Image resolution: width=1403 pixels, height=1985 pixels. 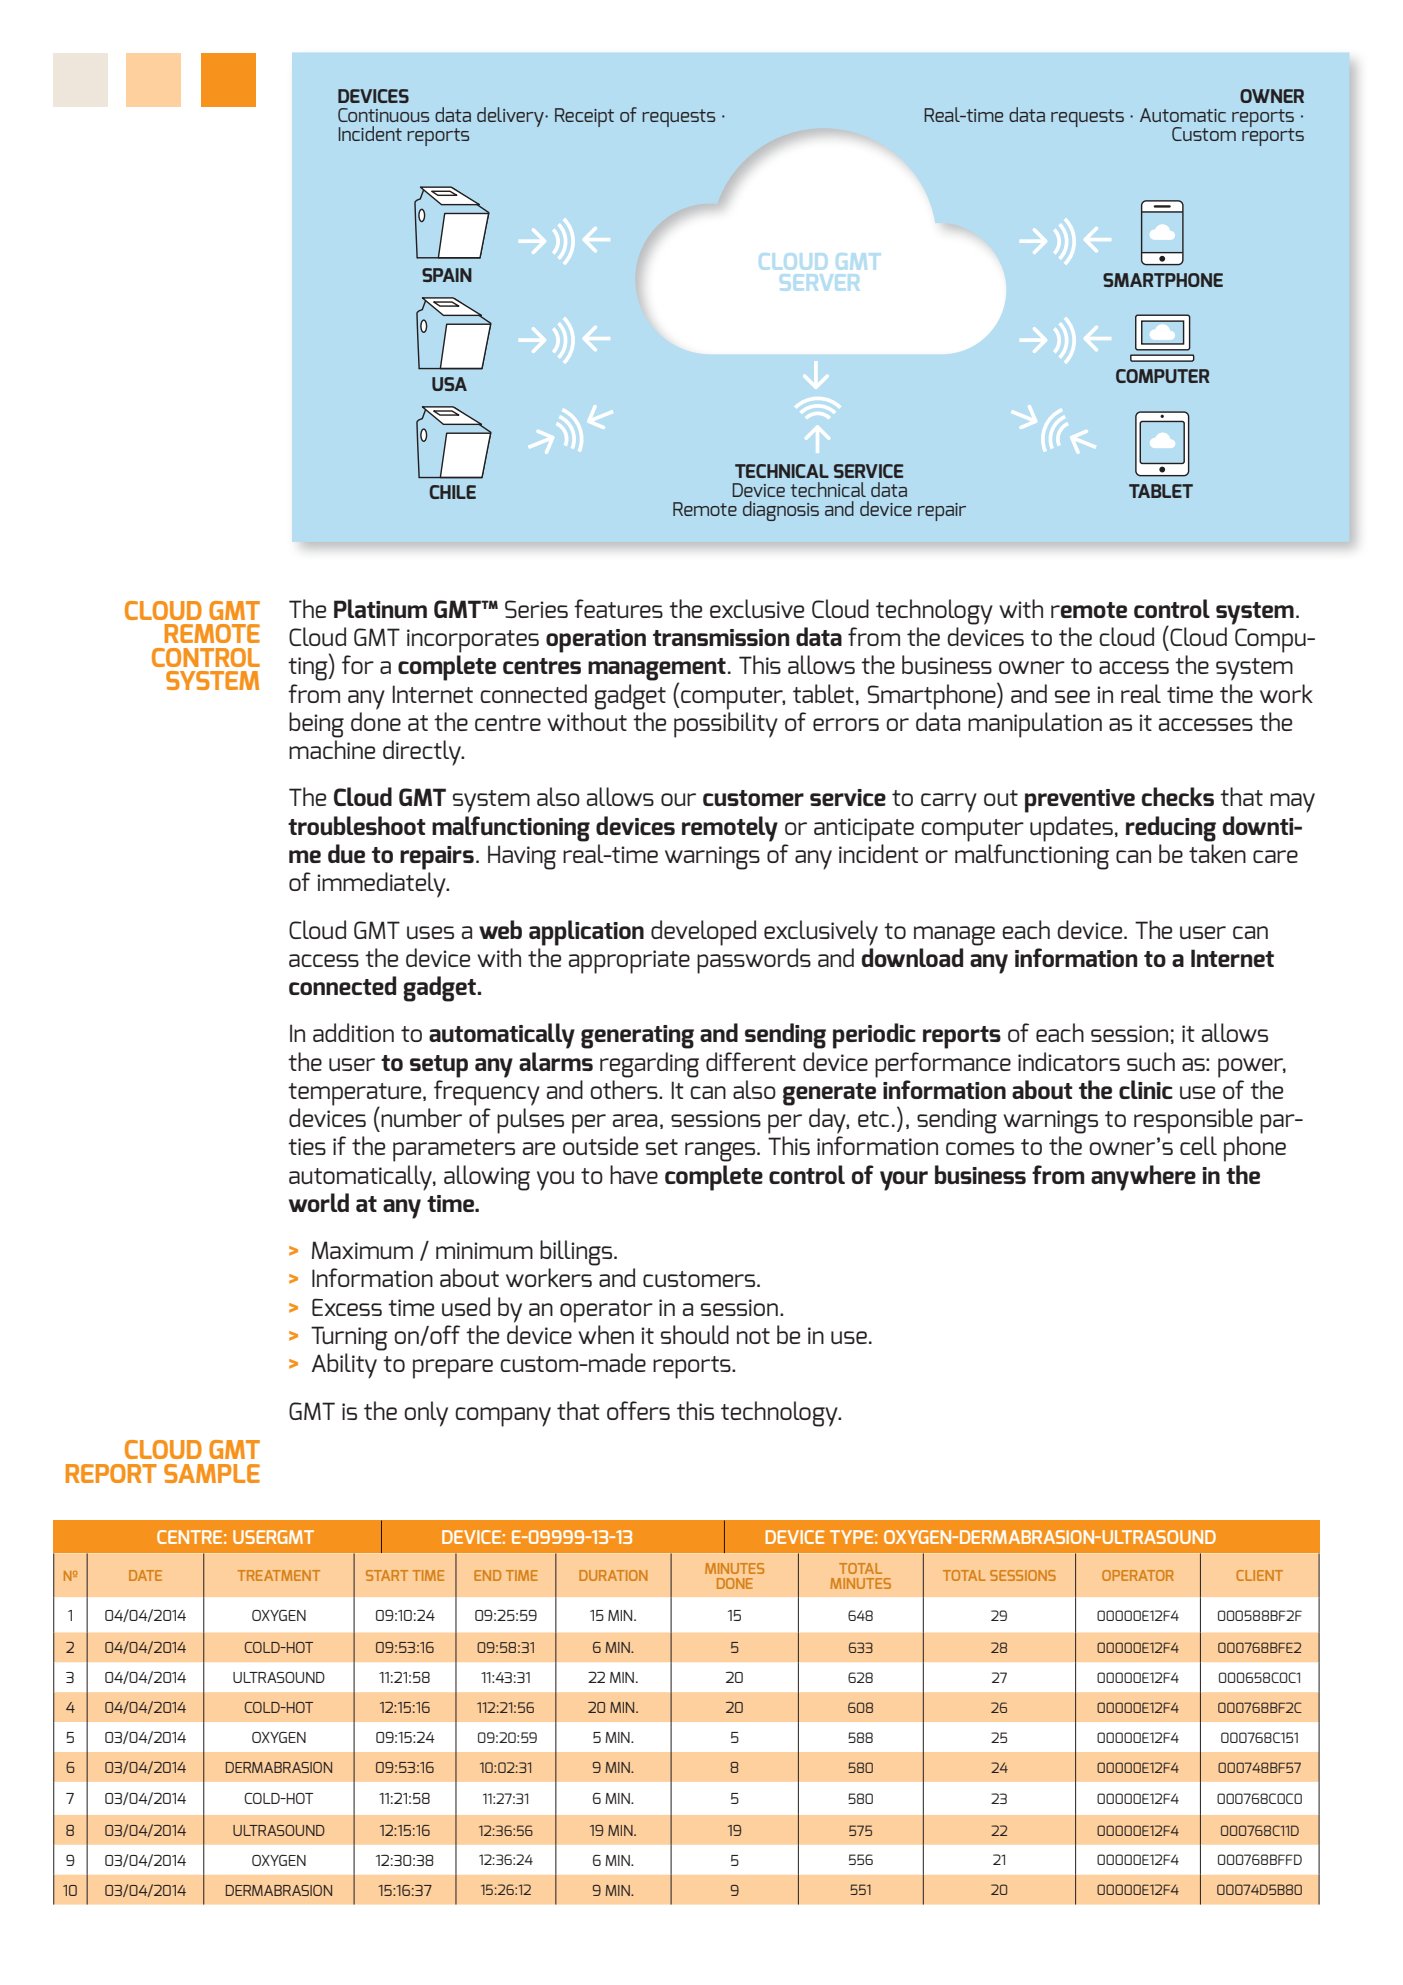 I want to click on Continuous, so click(x=383, y=115).
